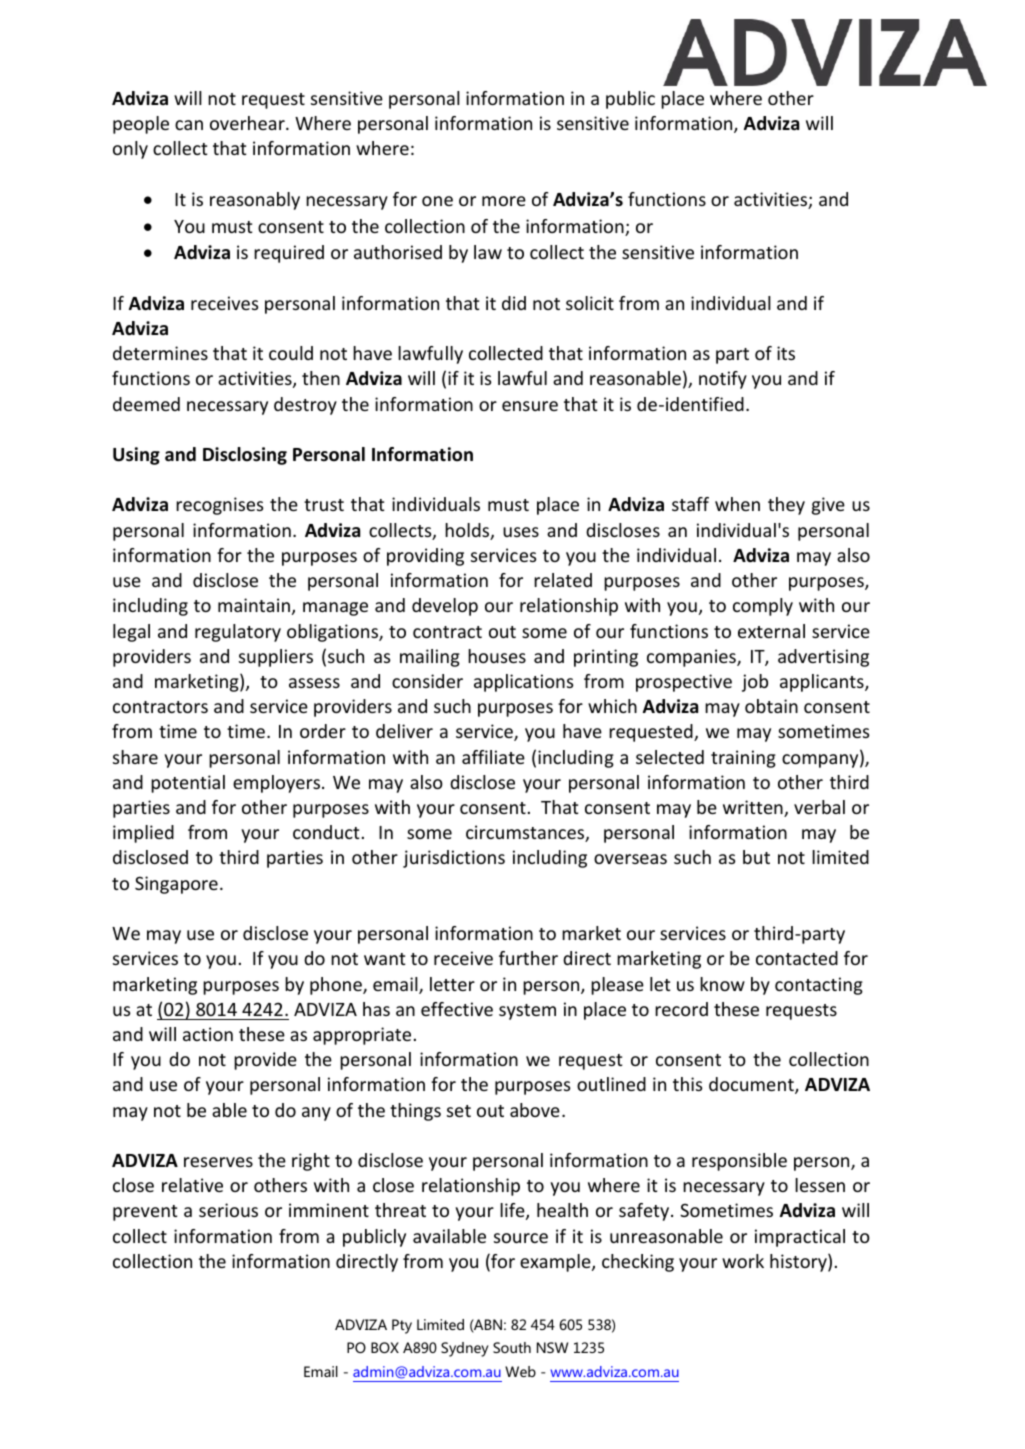  What do you see at coordinates (219, 506) in the document?
I see `recognises` at bounding box center [219, 506].
